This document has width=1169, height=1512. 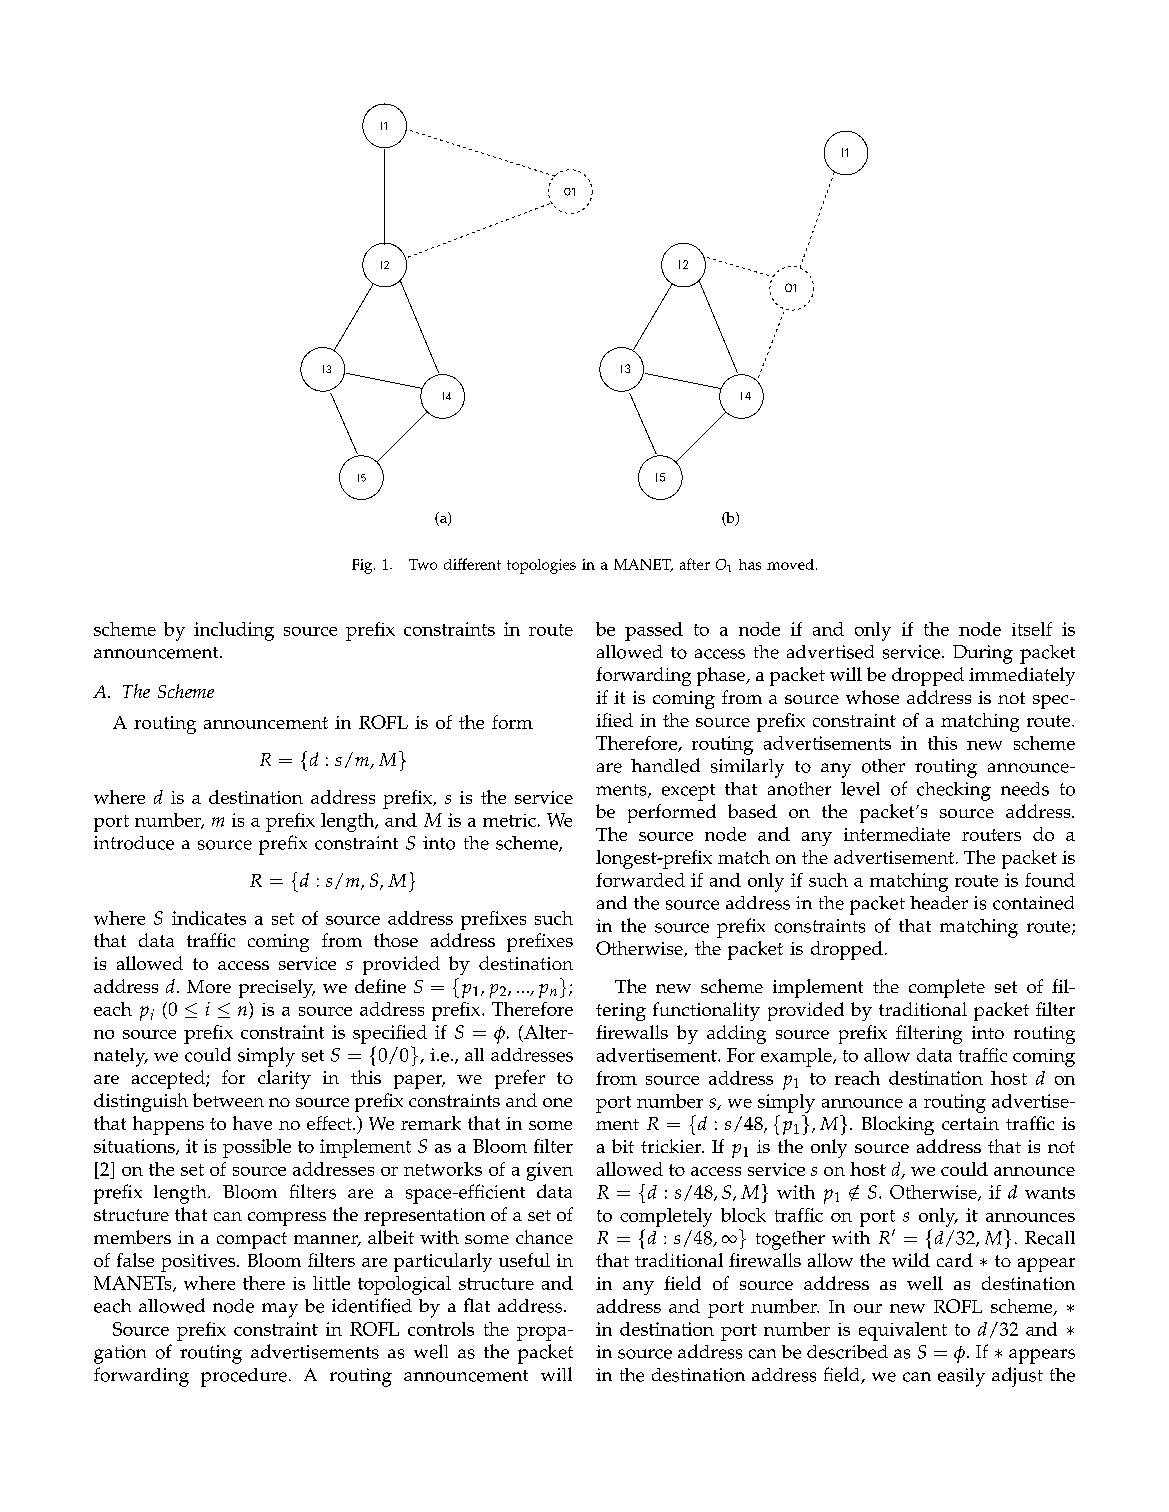 What do you see at coordinates (550, 1171) in the document?
I see `given` at bounding box center [550, 1171].
